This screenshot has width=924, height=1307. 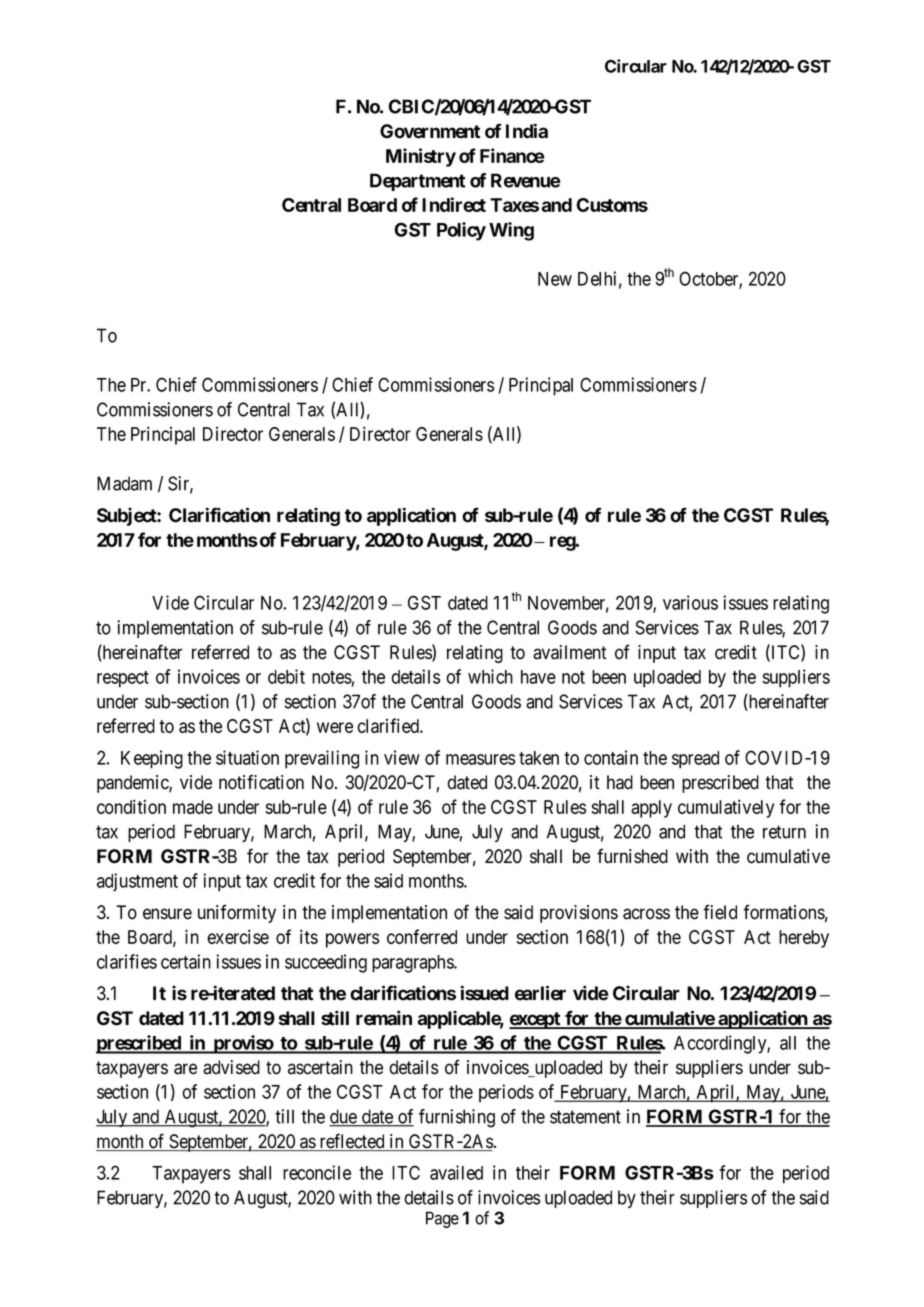 I want to click on spread, so click(x=695, y=760).
